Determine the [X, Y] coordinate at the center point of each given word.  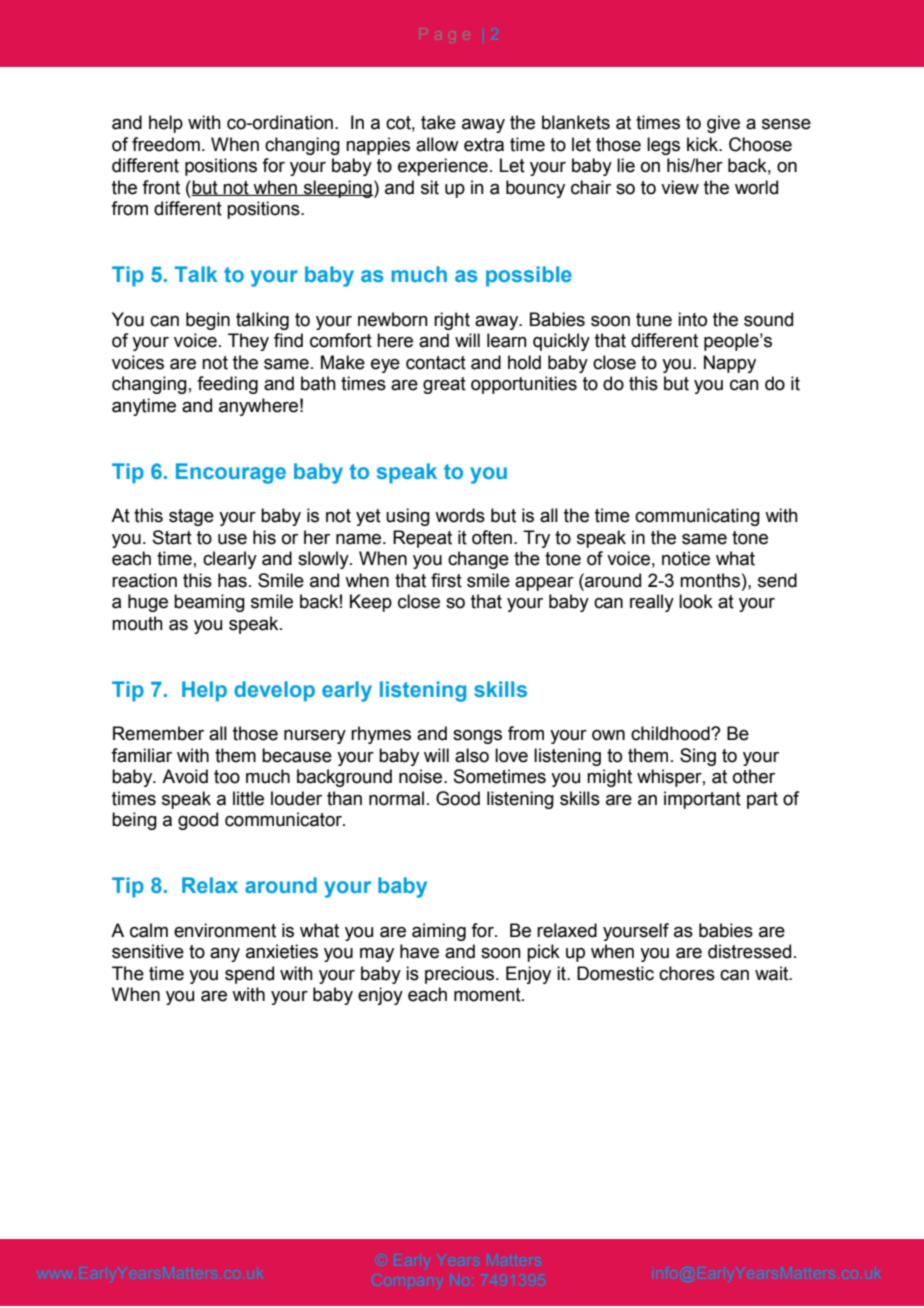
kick [704, 144]
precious [459, 975]
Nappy [730, 364]
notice [686, 558]
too [227, 777]
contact [436, 363]
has [232, 580]
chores [687, 973]
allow [437, 144]
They [248, 342]
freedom [166, 144]
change [478, 560]
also [472, 755]
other [754, 776]
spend [249, 975]
